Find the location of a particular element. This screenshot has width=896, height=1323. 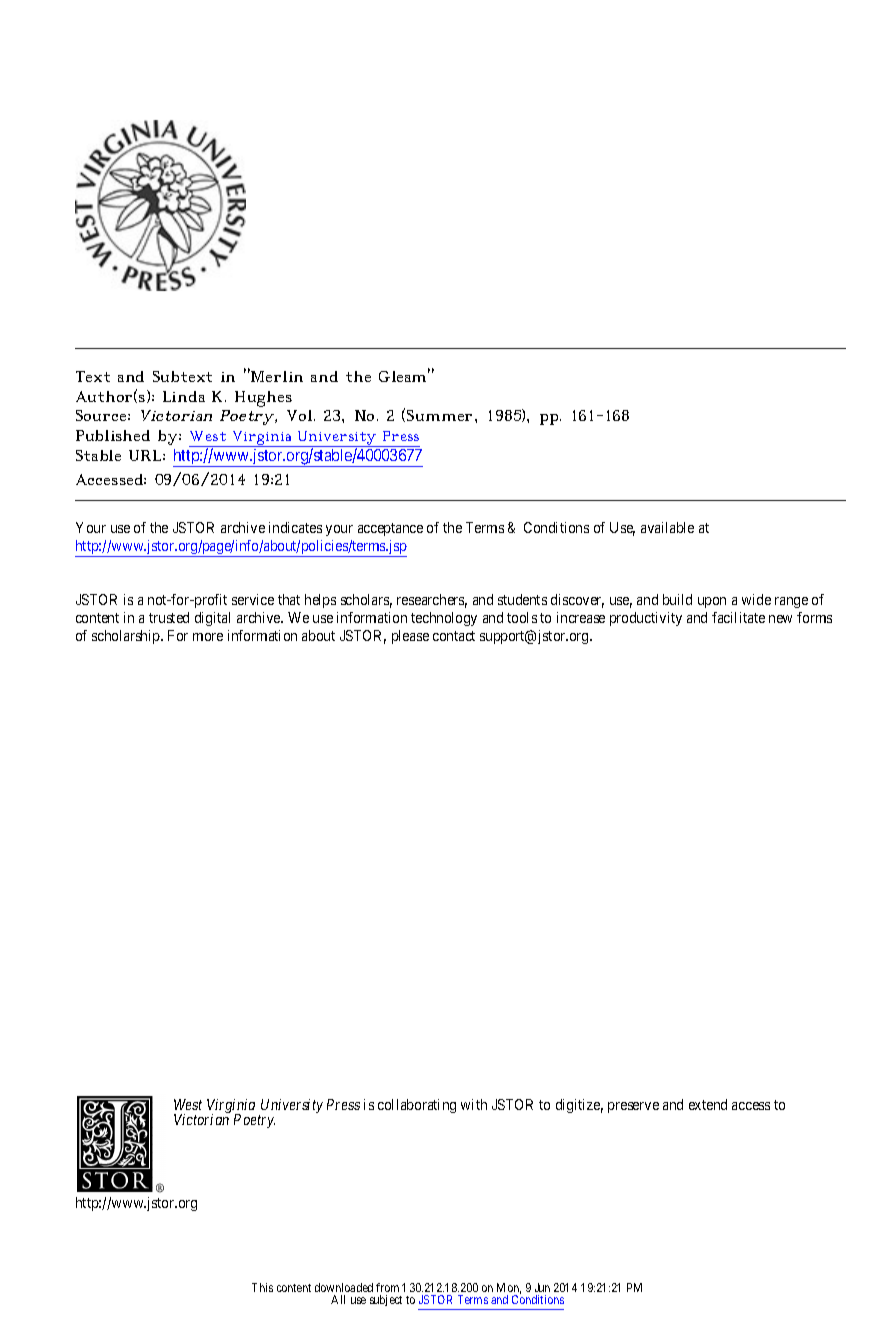

more is located at coordinates (208, 637).
